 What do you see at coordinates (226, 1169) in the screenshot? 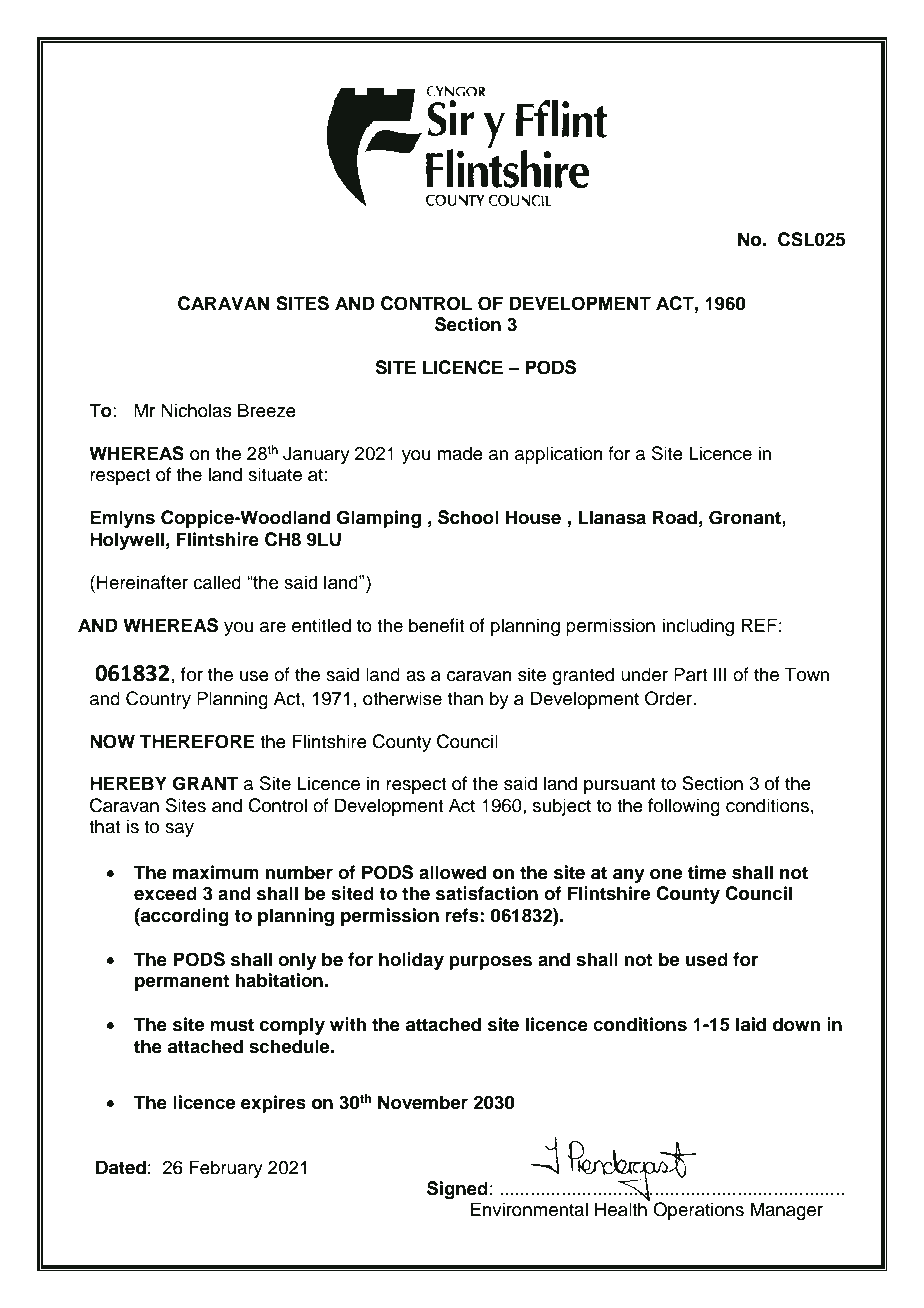
I see `February` at bounding box center [226, 1169].
